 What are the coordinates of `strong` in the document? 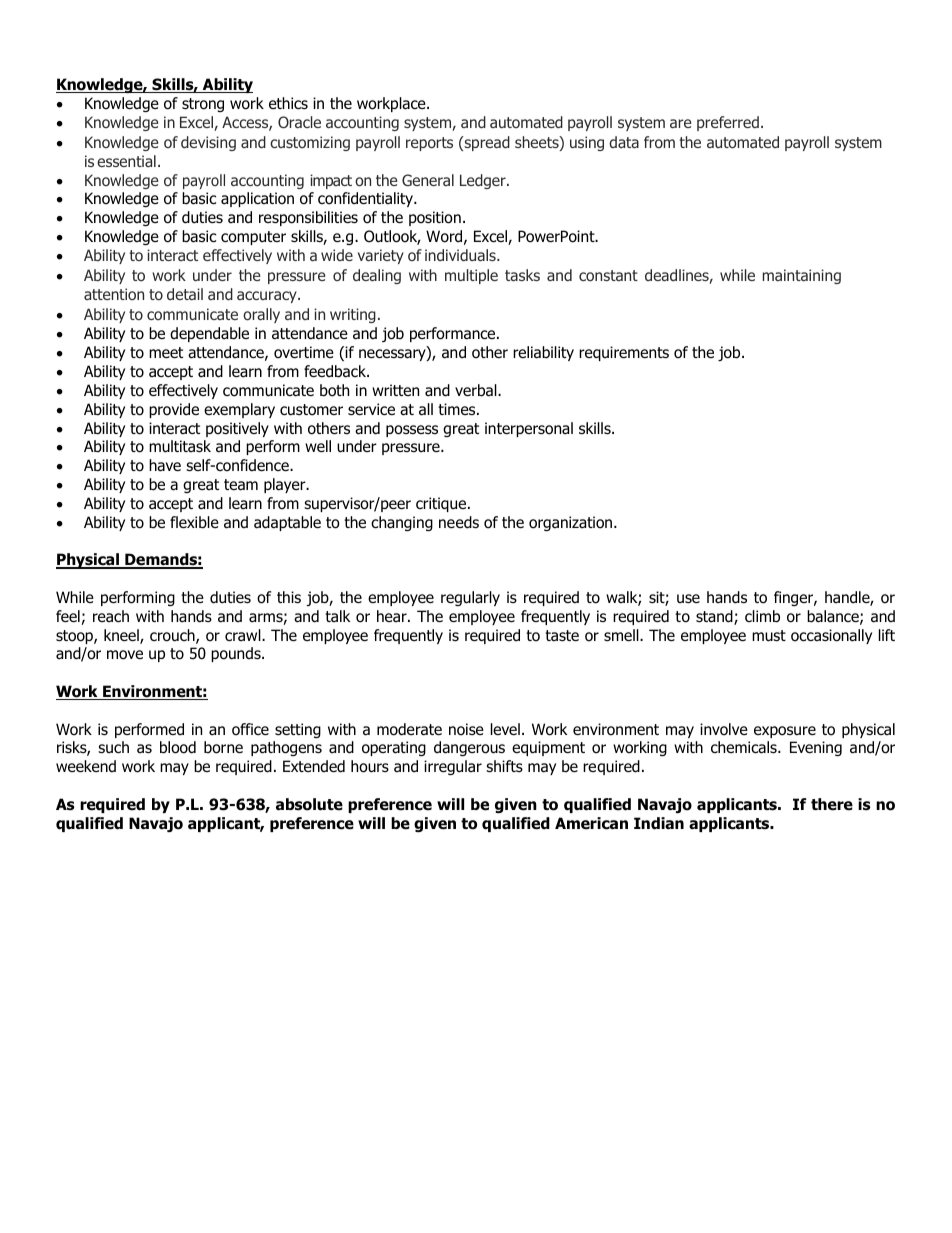 It's located at (203, 105).
